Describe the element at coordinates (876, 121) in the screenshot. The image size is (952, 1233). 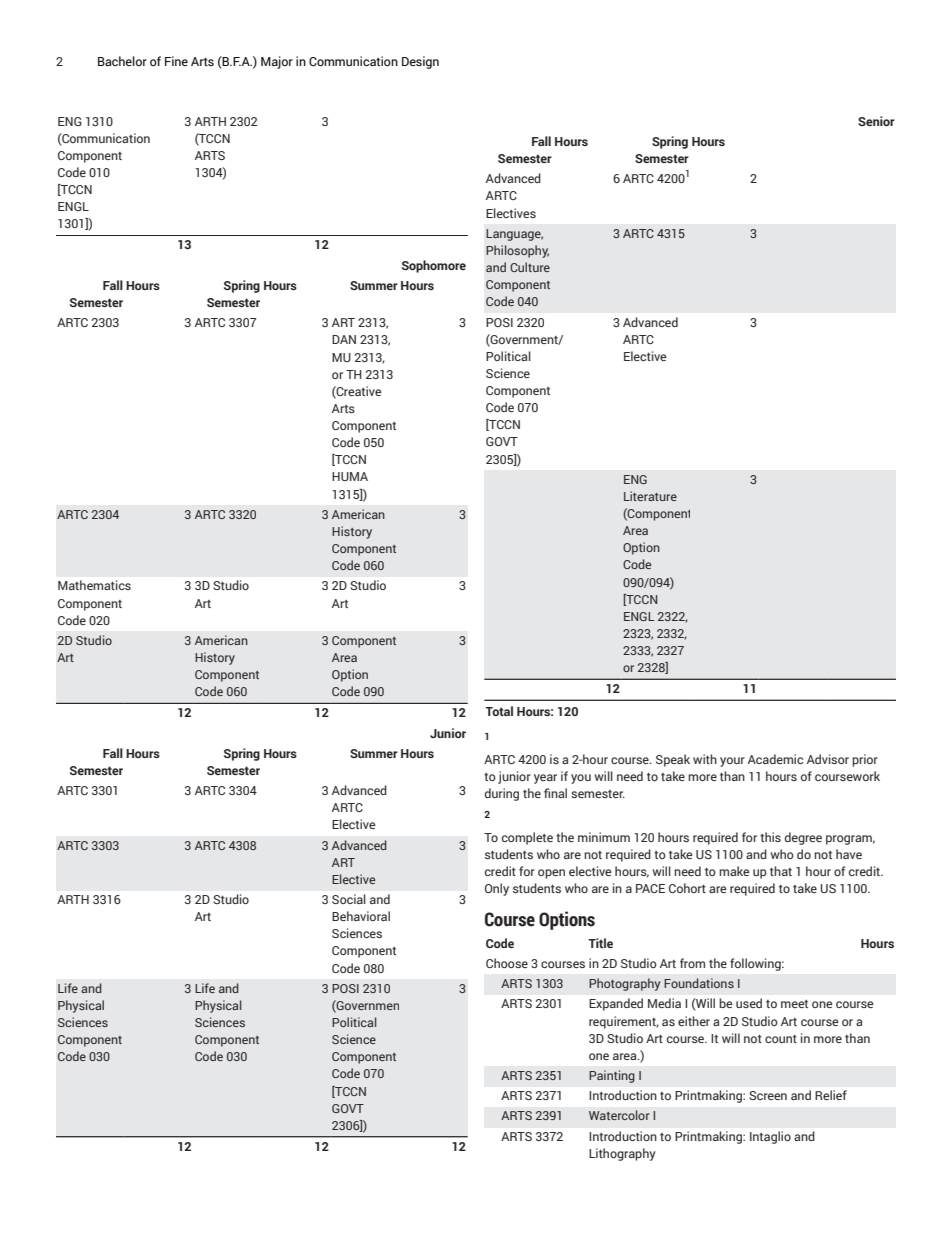
I see `Senior` at that location.
